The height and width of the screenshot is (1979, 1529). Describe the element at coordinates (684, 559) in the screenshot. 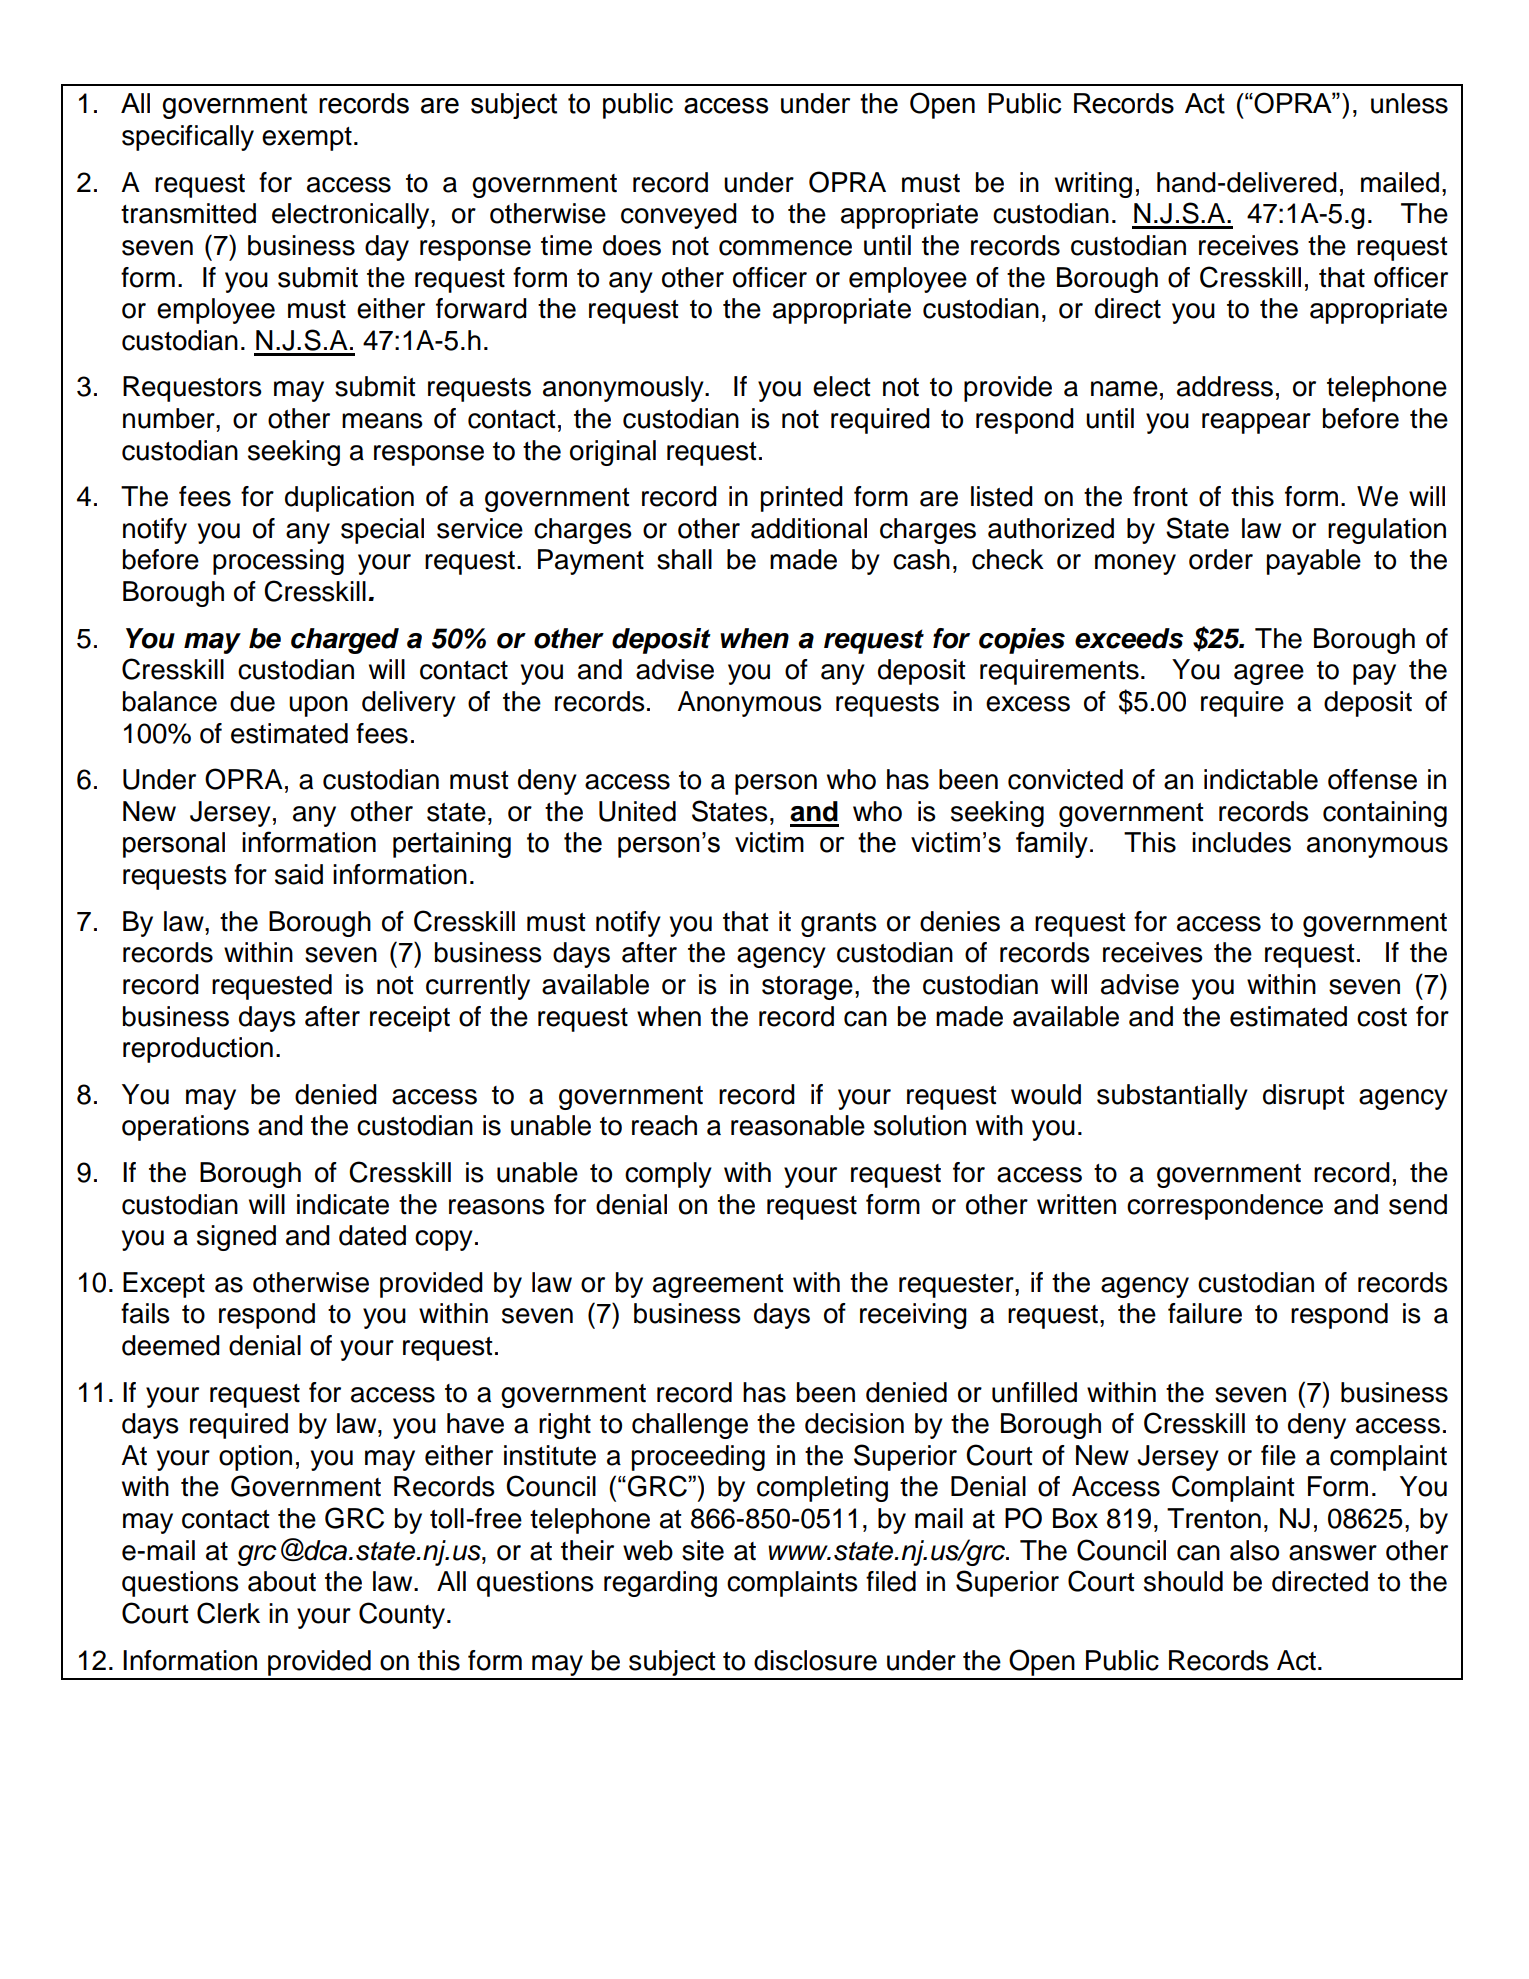

I see `shall` at that location.
